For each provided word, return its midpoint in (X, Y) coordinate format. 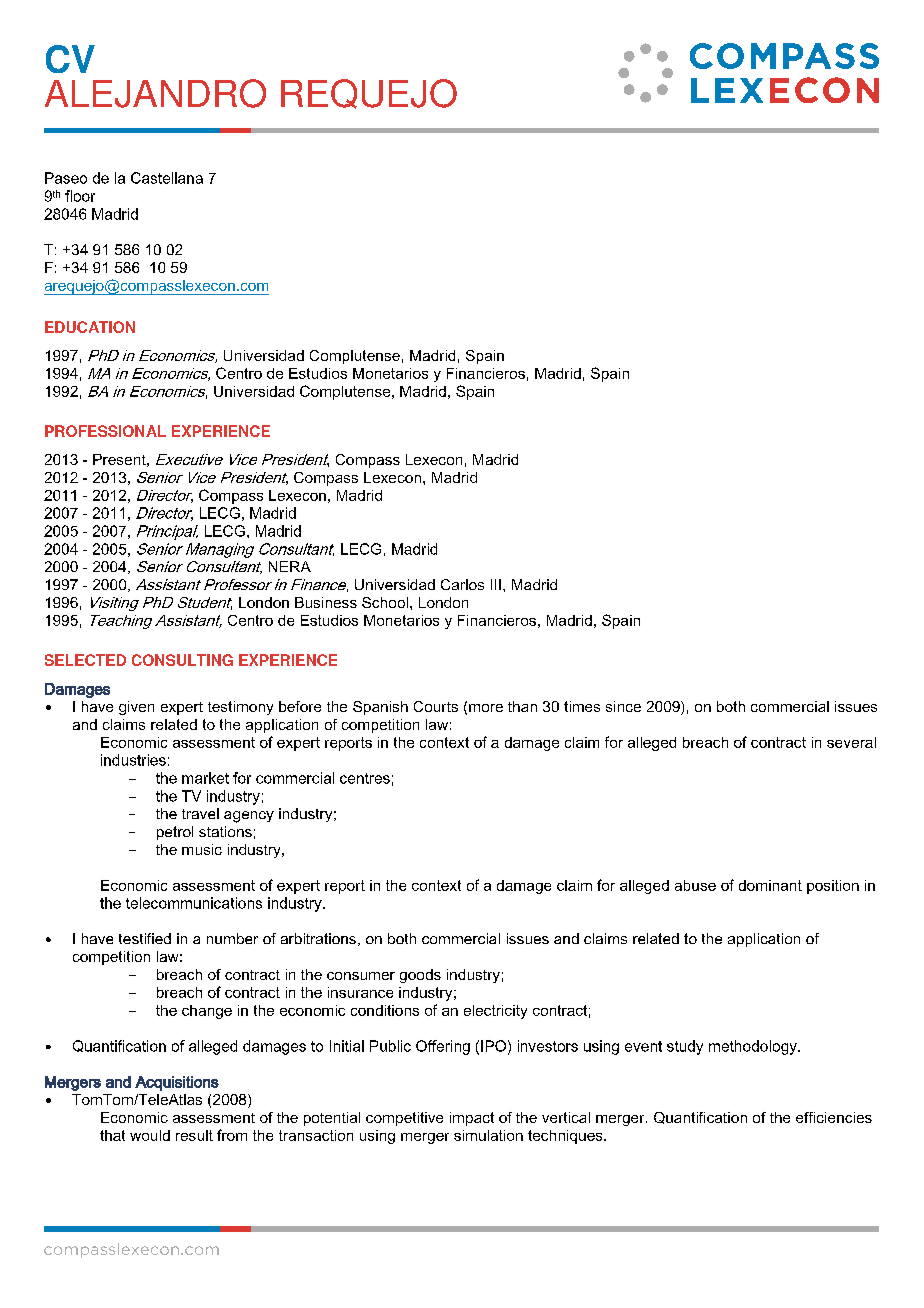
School (386, 602)
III (496, 584)
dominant (770, 885)
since (623, 706)
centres (365, 778)
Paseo (66, 178)
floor (80, 196)
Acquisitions (177, 1083)
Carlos (462, 584)
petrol (175, 833)
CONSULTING (182, 660)
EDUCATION (90, 327)
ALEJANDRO (155, 93)
